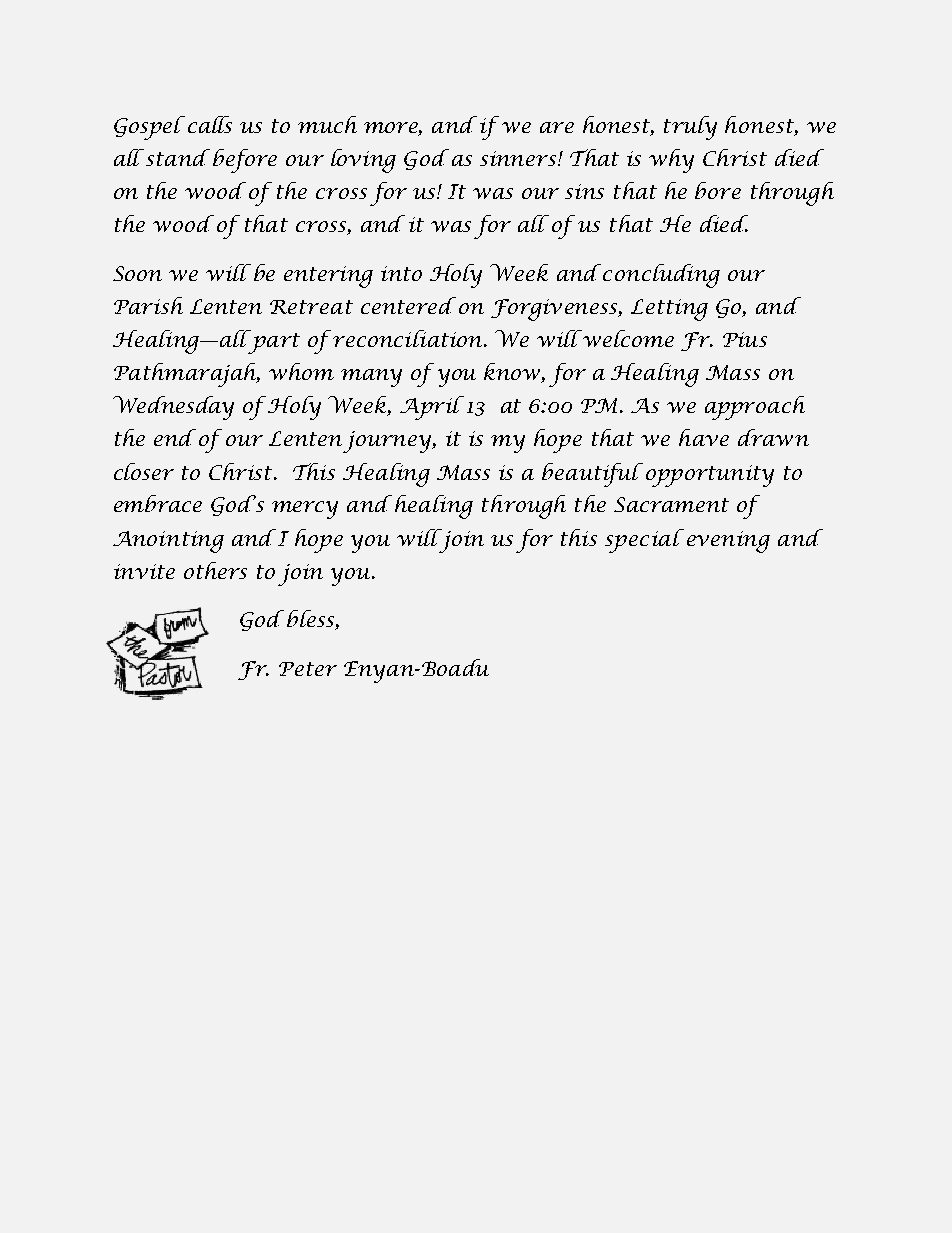  Describe the element at coordinates (661, 276) in the page. I see `concluding` at that location.
